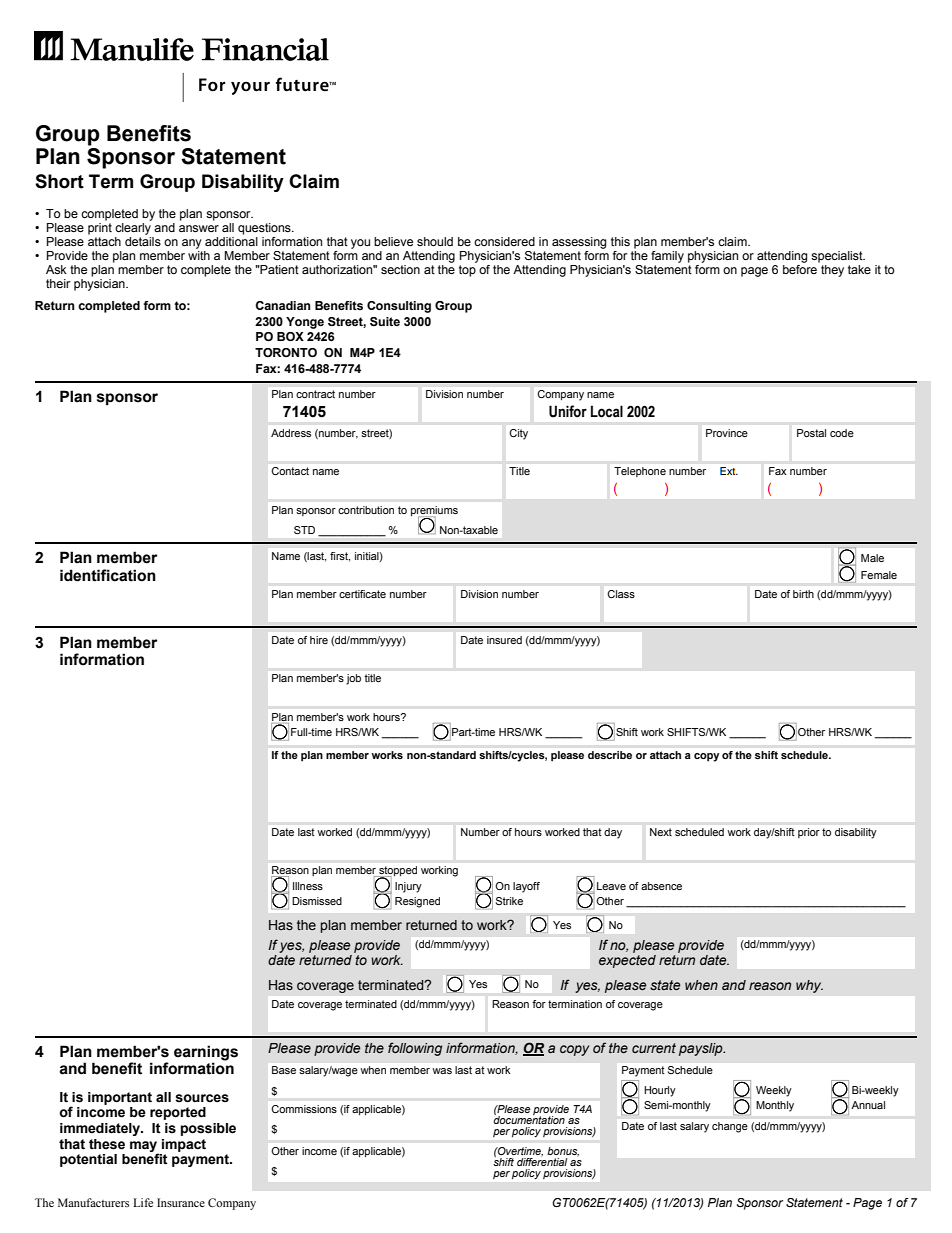 The image size is (952, 1233). What do you see at coordinates (435, 241) in the page?
I see `should` at bounding box center [435, 241].
